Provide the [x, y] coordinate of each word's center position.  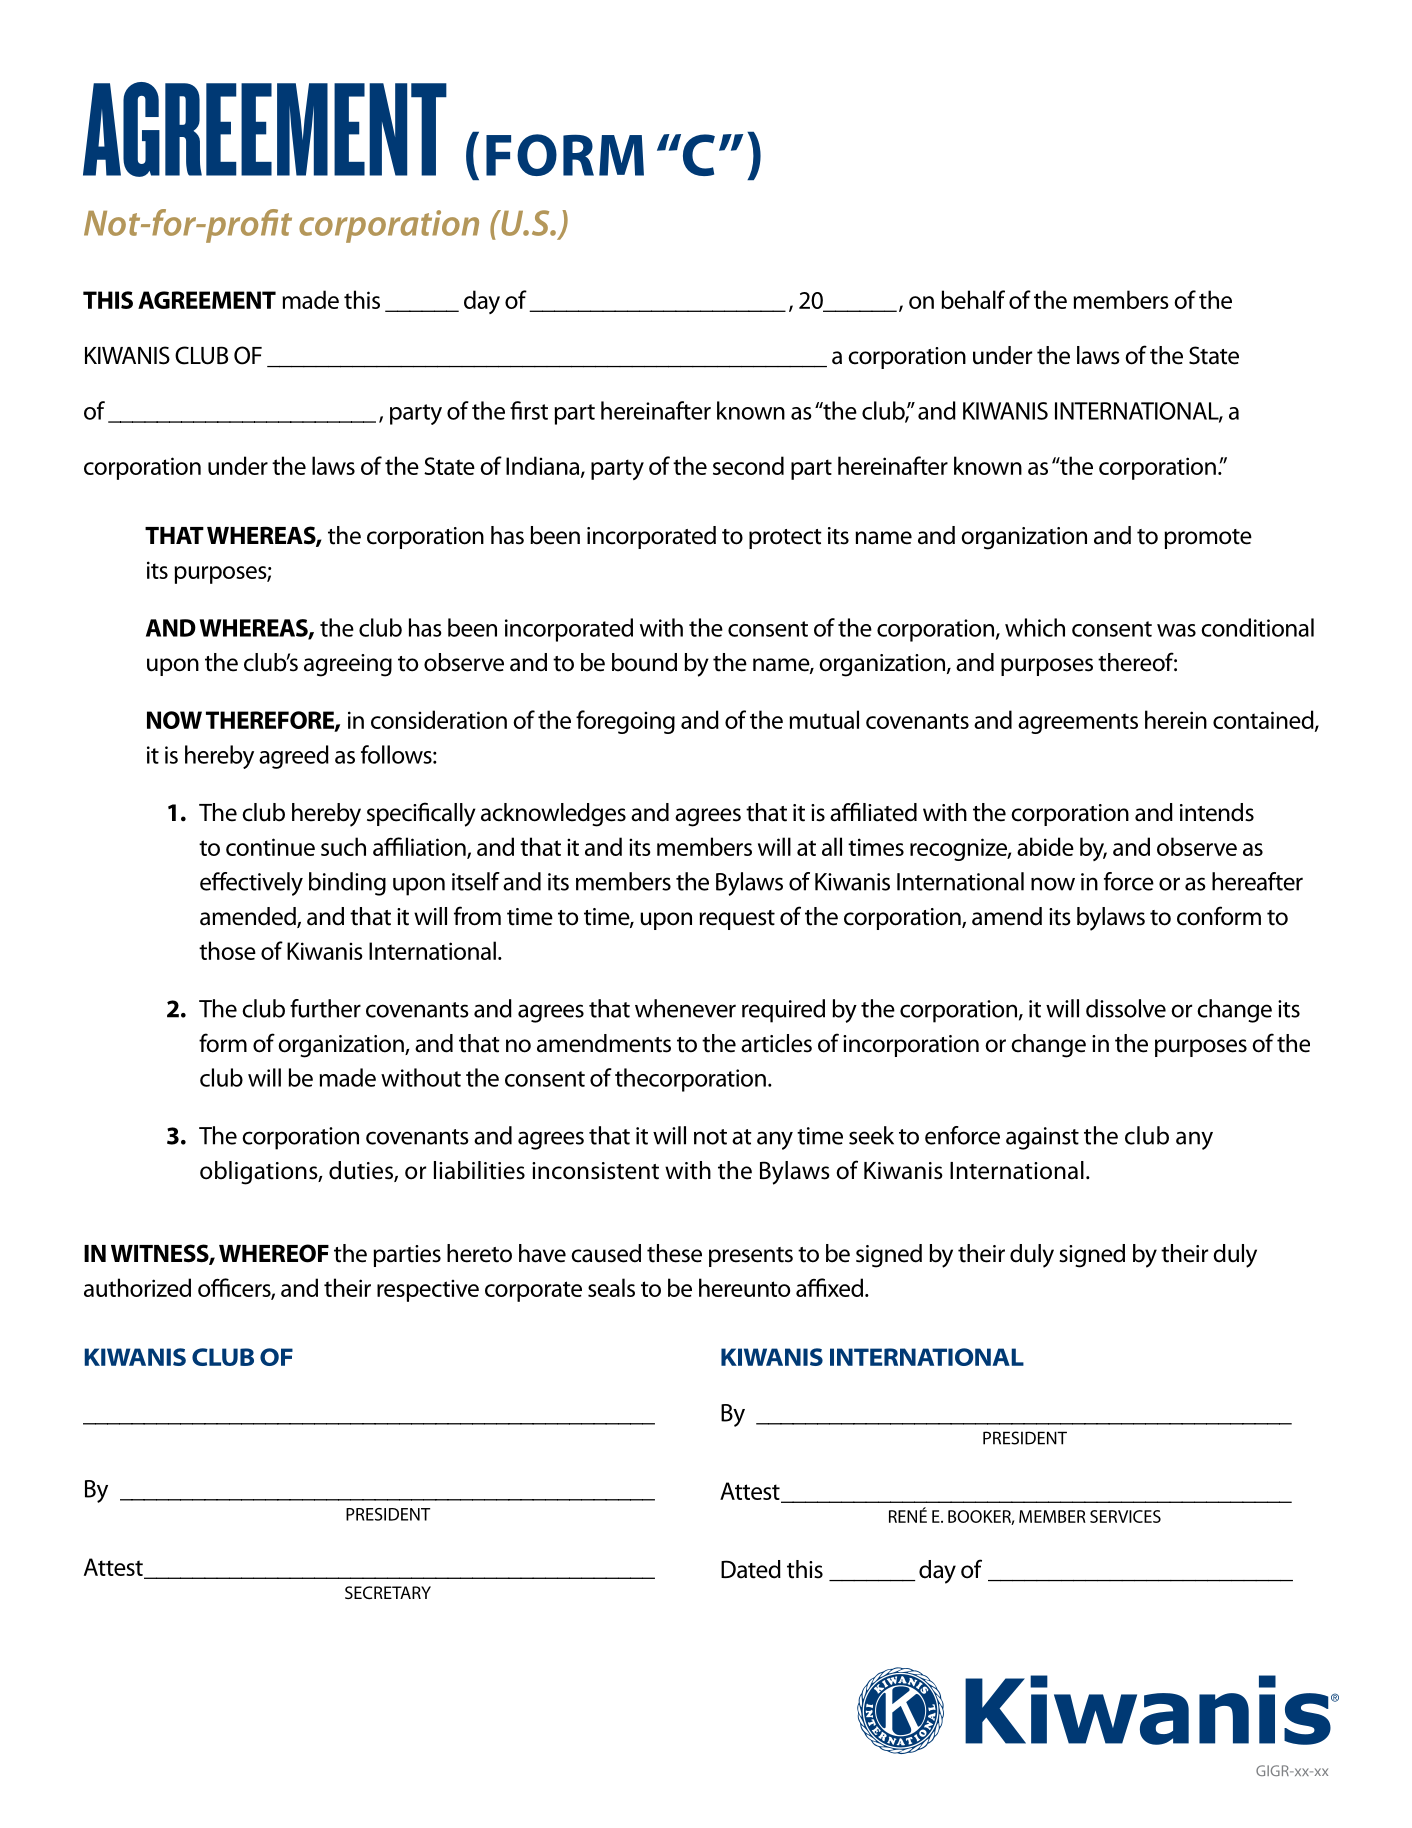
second [748, 465]
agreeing [348, 665]
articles [776, 1043]
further [325, 1008]
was [1176, 630]
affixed [829, 1287]
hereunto [744, 1287]
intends [1217, 812]
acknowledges [553, 815]
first [529, 410]
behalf [973, 299]
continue [270, 847]
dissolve [1126, 1008]
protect [785, 539]
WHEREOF [274, 1253]
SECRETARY [388, 1592]
